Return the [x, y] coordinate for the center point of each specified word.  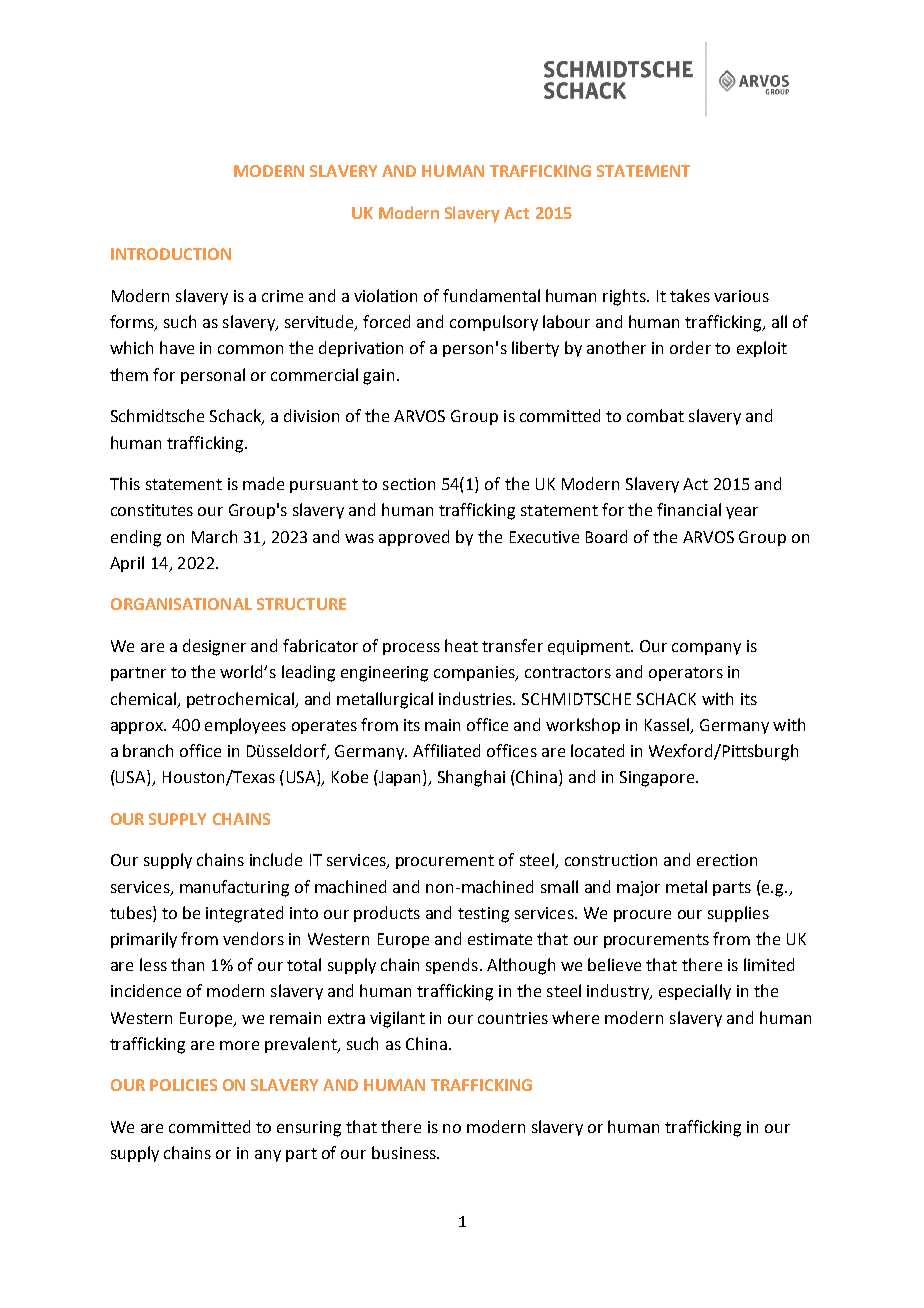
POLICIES [183, 1085]
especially [695, 992]
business [405, 1152]
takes [690, 295]
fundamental [491, 295]
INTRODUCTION [171, 254]
